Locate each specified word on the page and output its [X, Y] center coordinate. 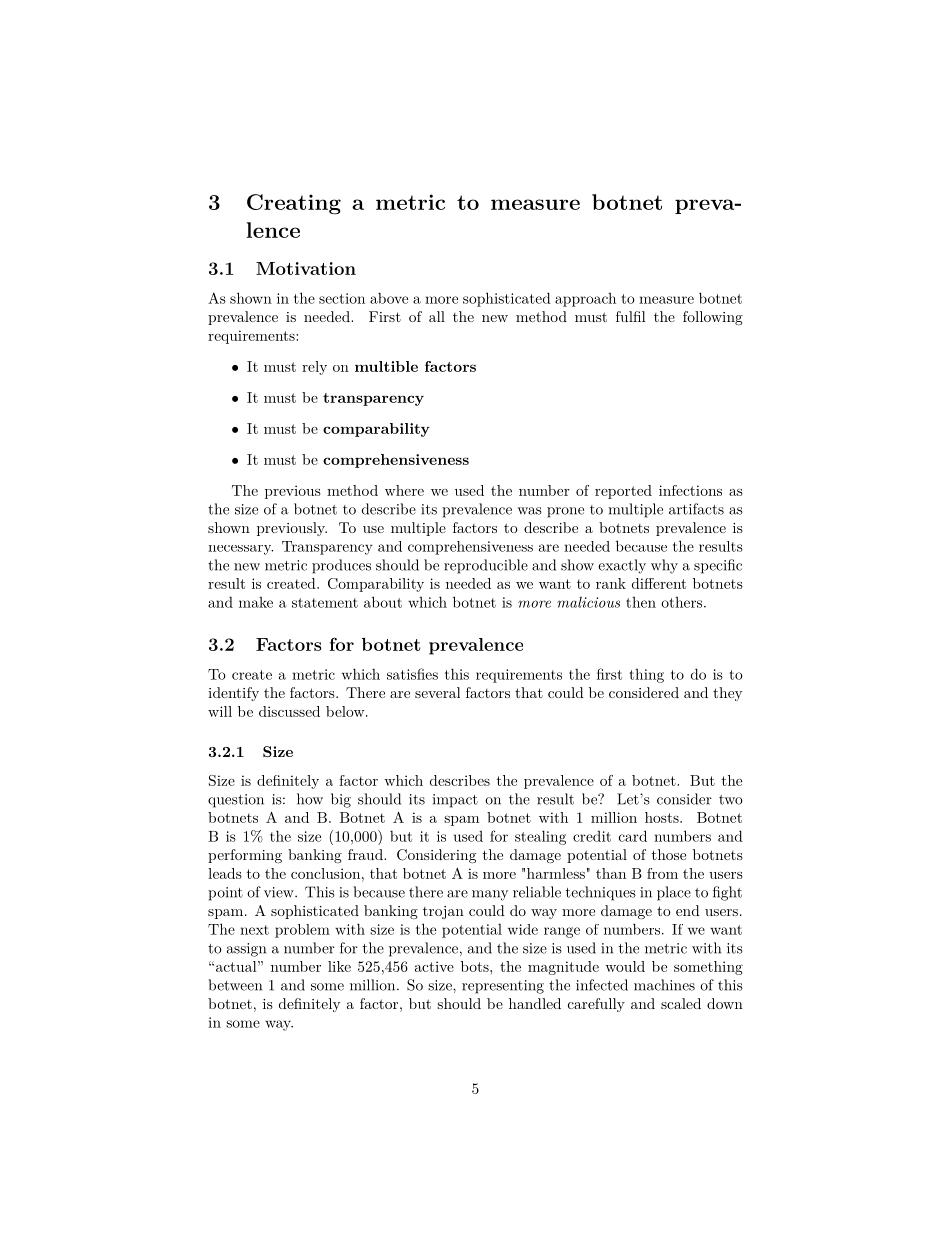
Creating [294, 204]
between [235, 985]
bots [476, 966]
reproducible [486, 566]
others [681, 602]
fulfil [631, 316]
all [437, 316]
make [256, 602]
